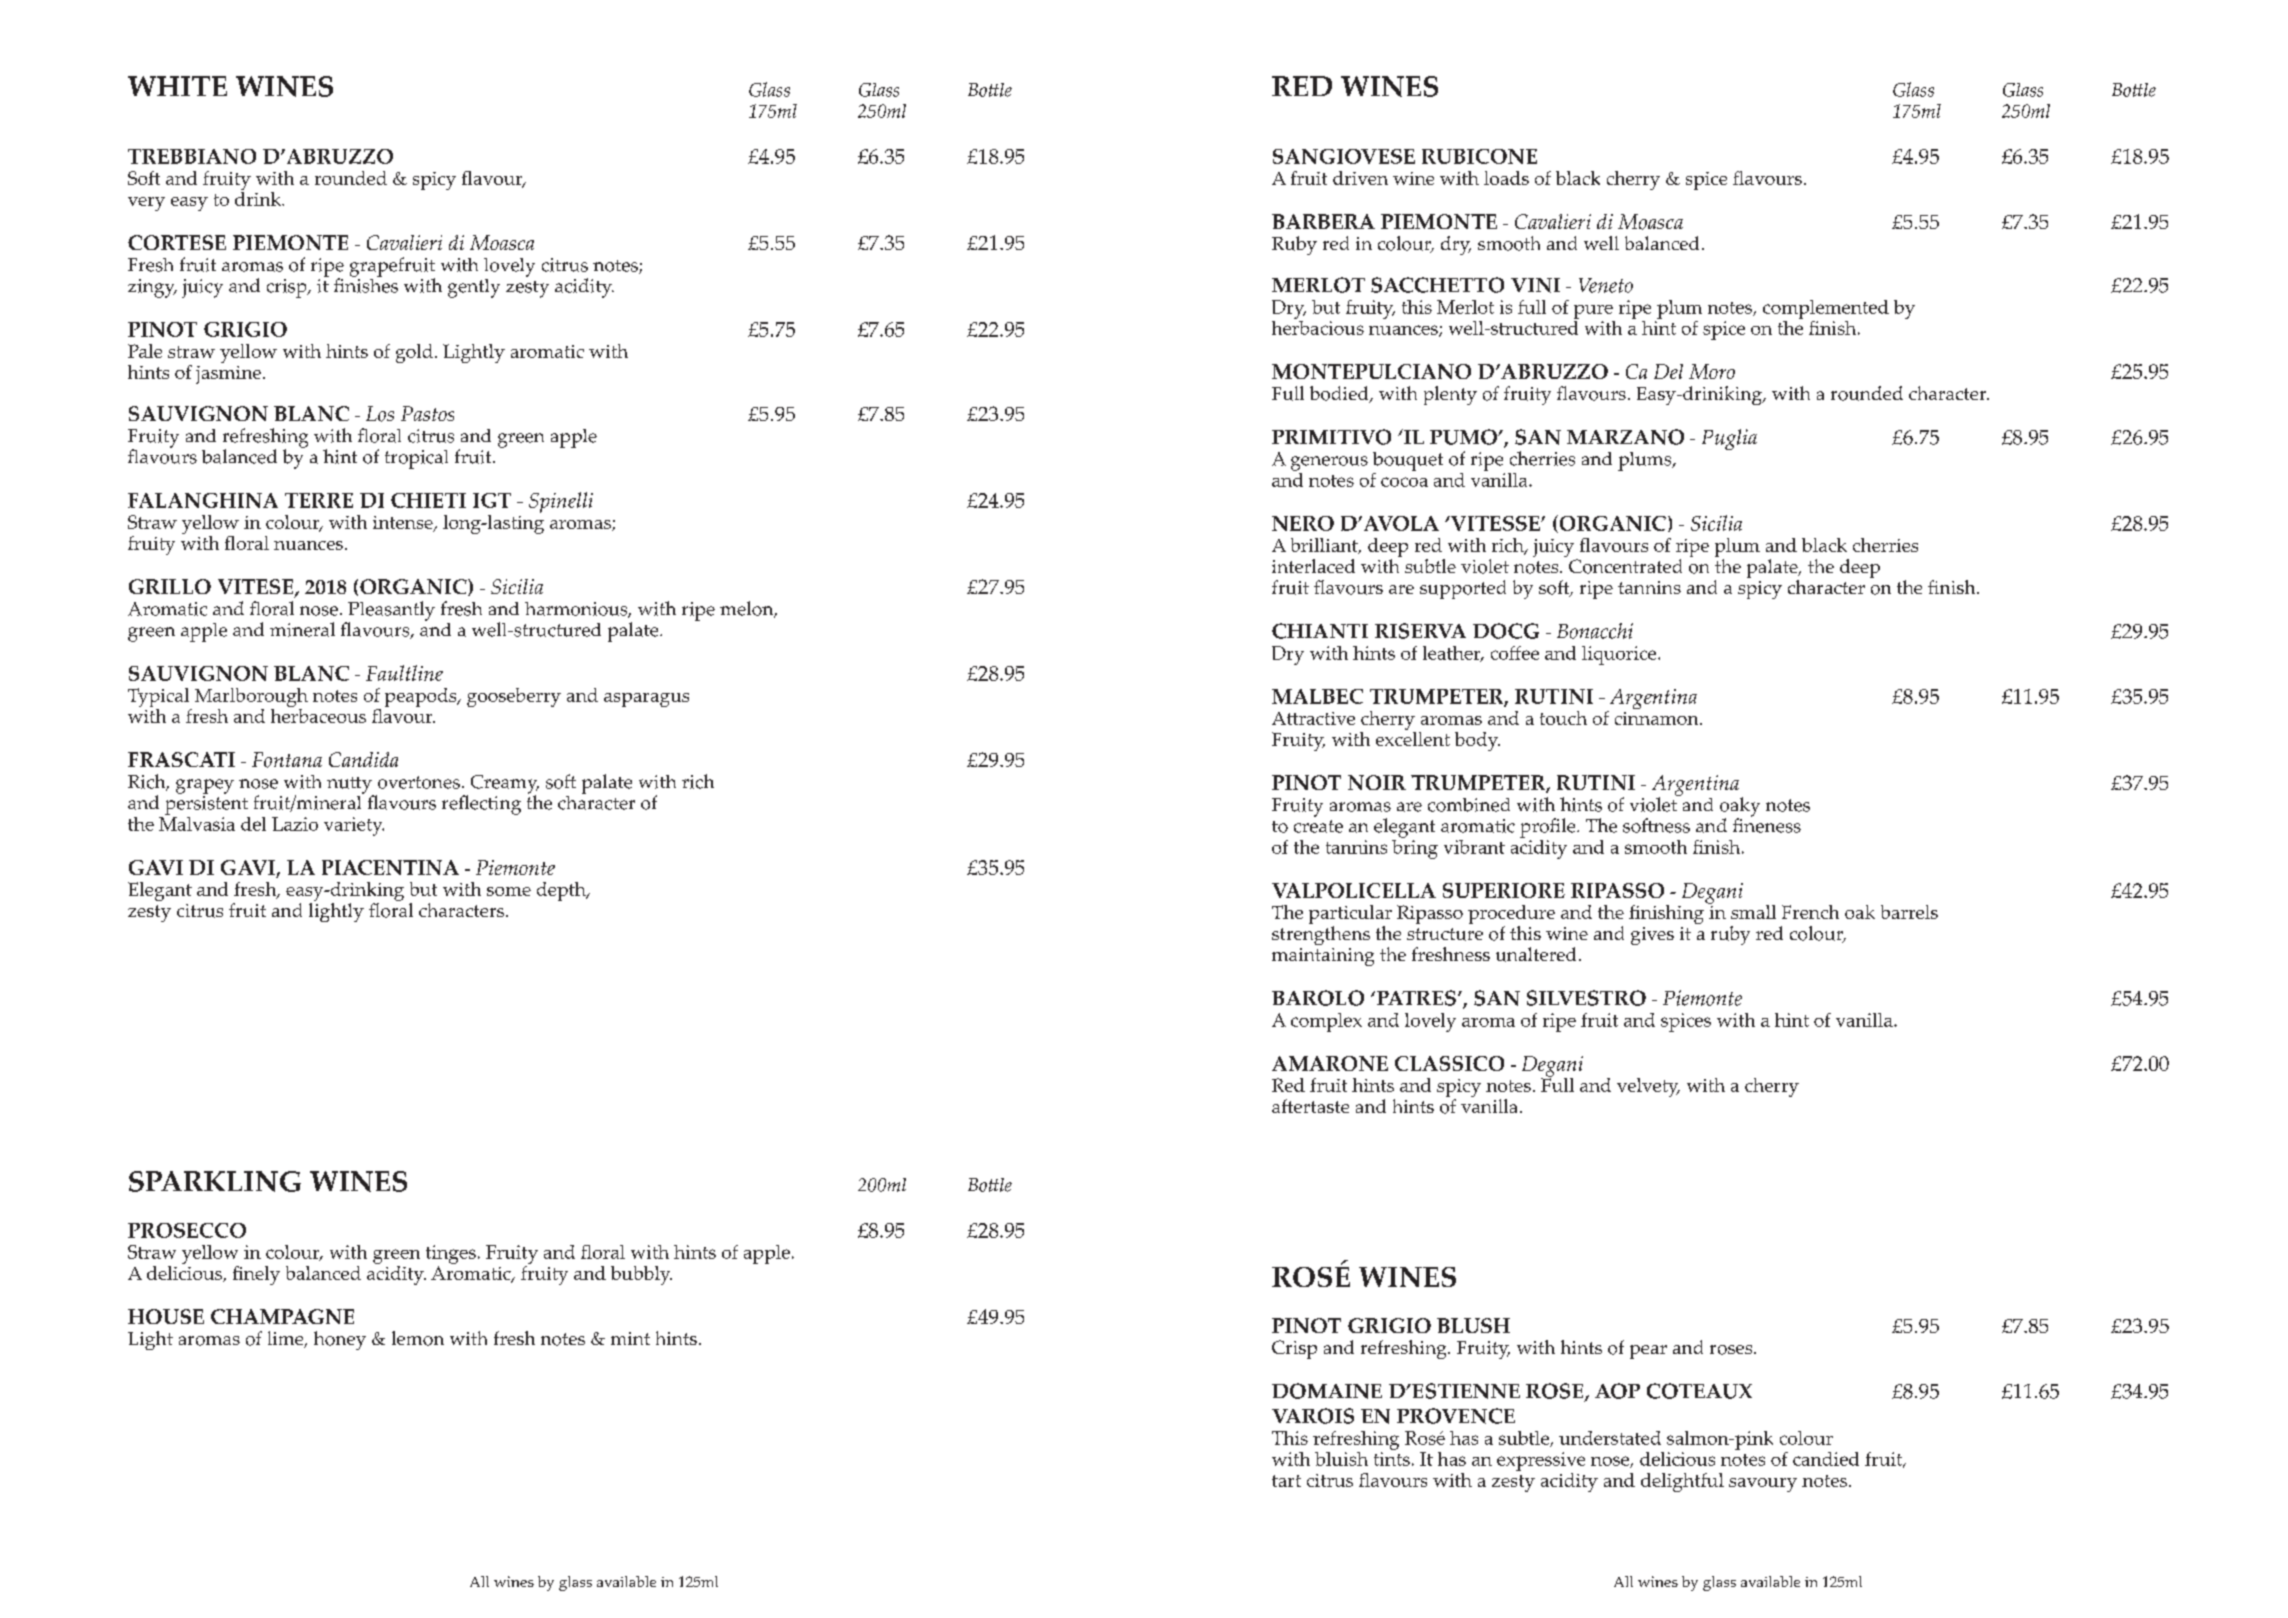  What do you see at coordinates (1625, 566) in the screenshot?
I see `Concentrated` at bounding box center [1625, 566].
